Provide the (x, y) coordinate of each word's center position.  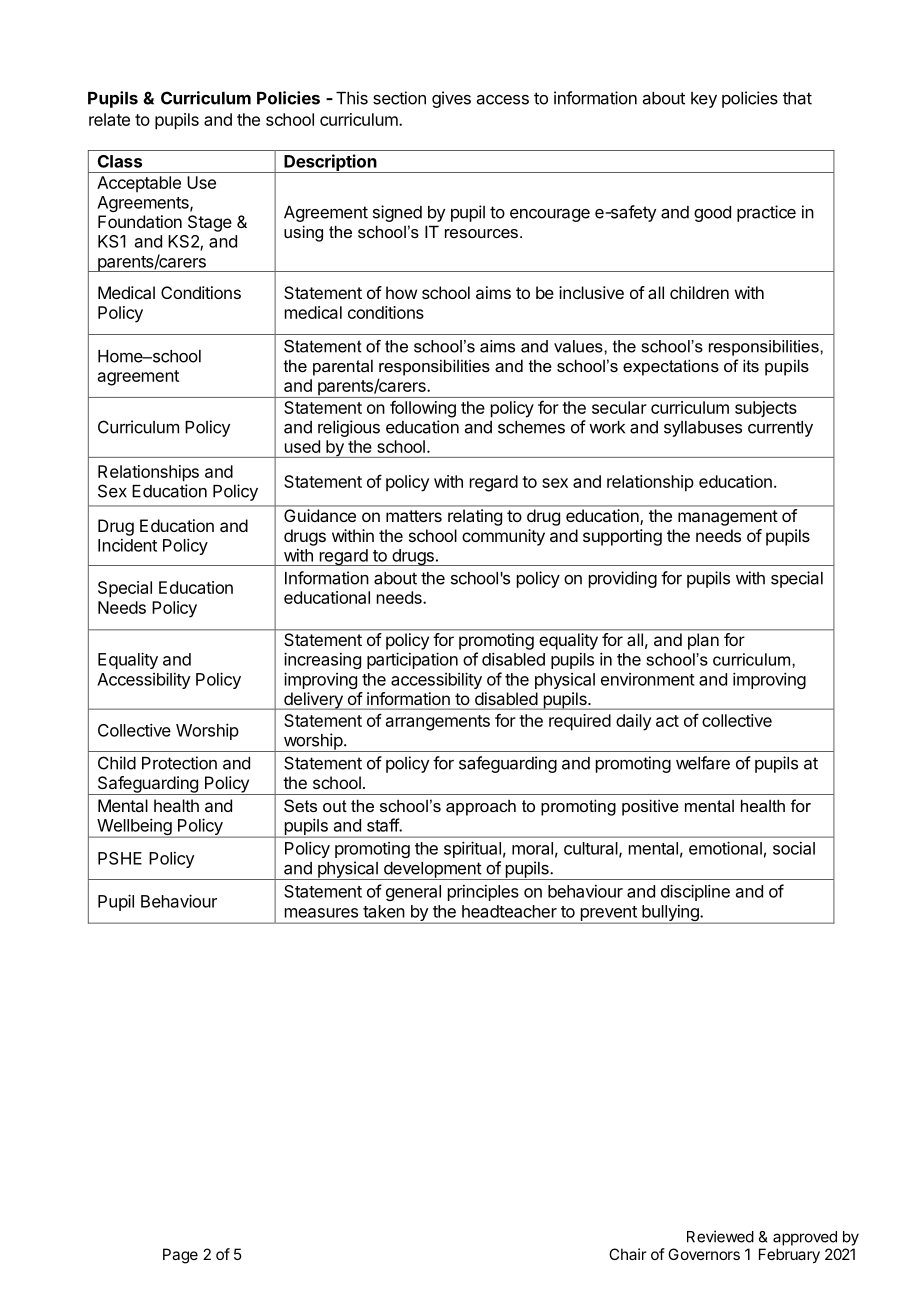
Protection (179, 763)
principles (483, 893)
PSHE (120, 858)
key (704, 100)
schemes (531, 427)
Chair (628, 1254)
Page (180, 1256)
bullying (670, 914)
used (302, 446)
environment (648, 679)
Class (120, 161)
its (751, 365)
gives (451, 99)
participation (412, 660)
